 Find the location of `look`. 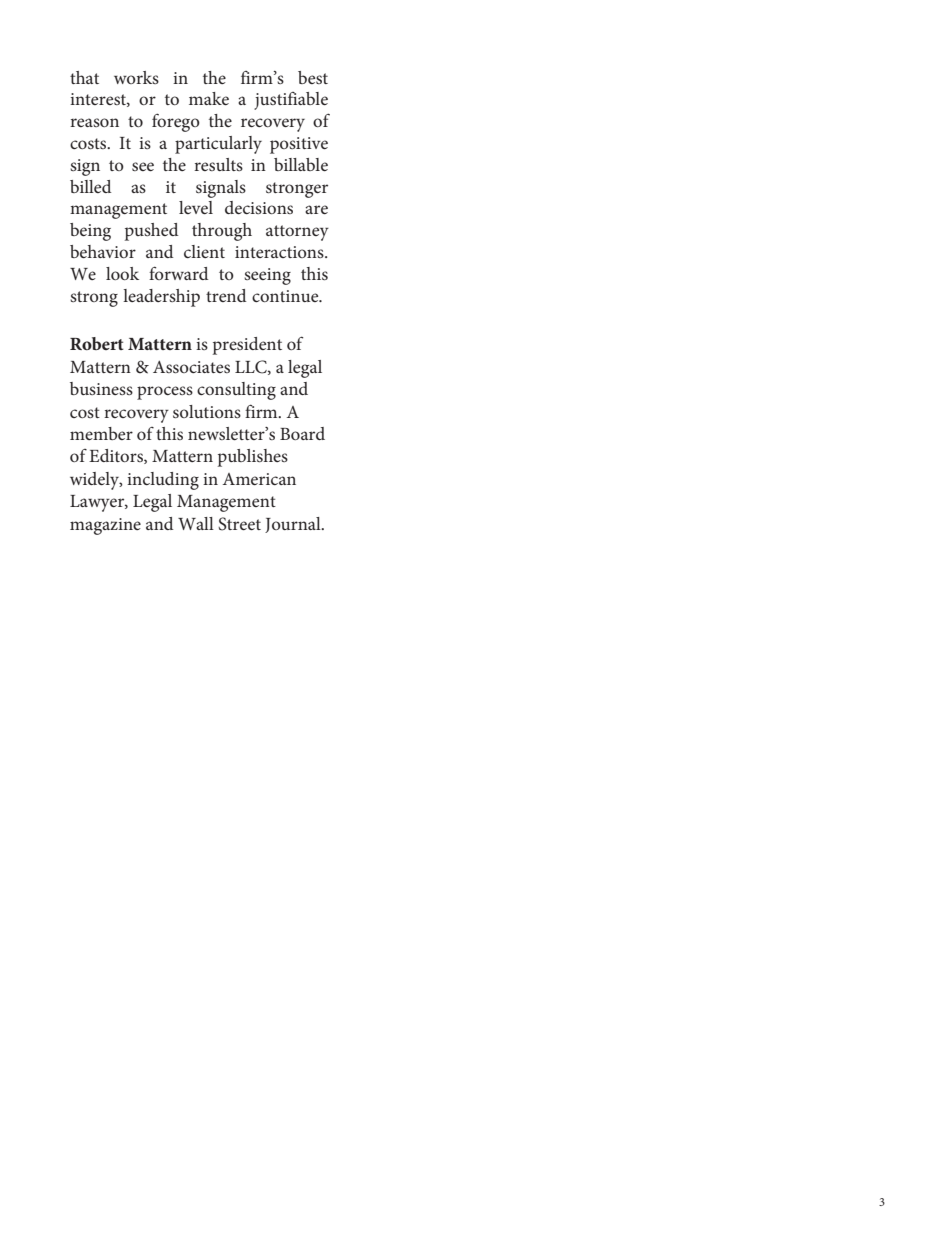

look is located at coordinates (122, 273).
